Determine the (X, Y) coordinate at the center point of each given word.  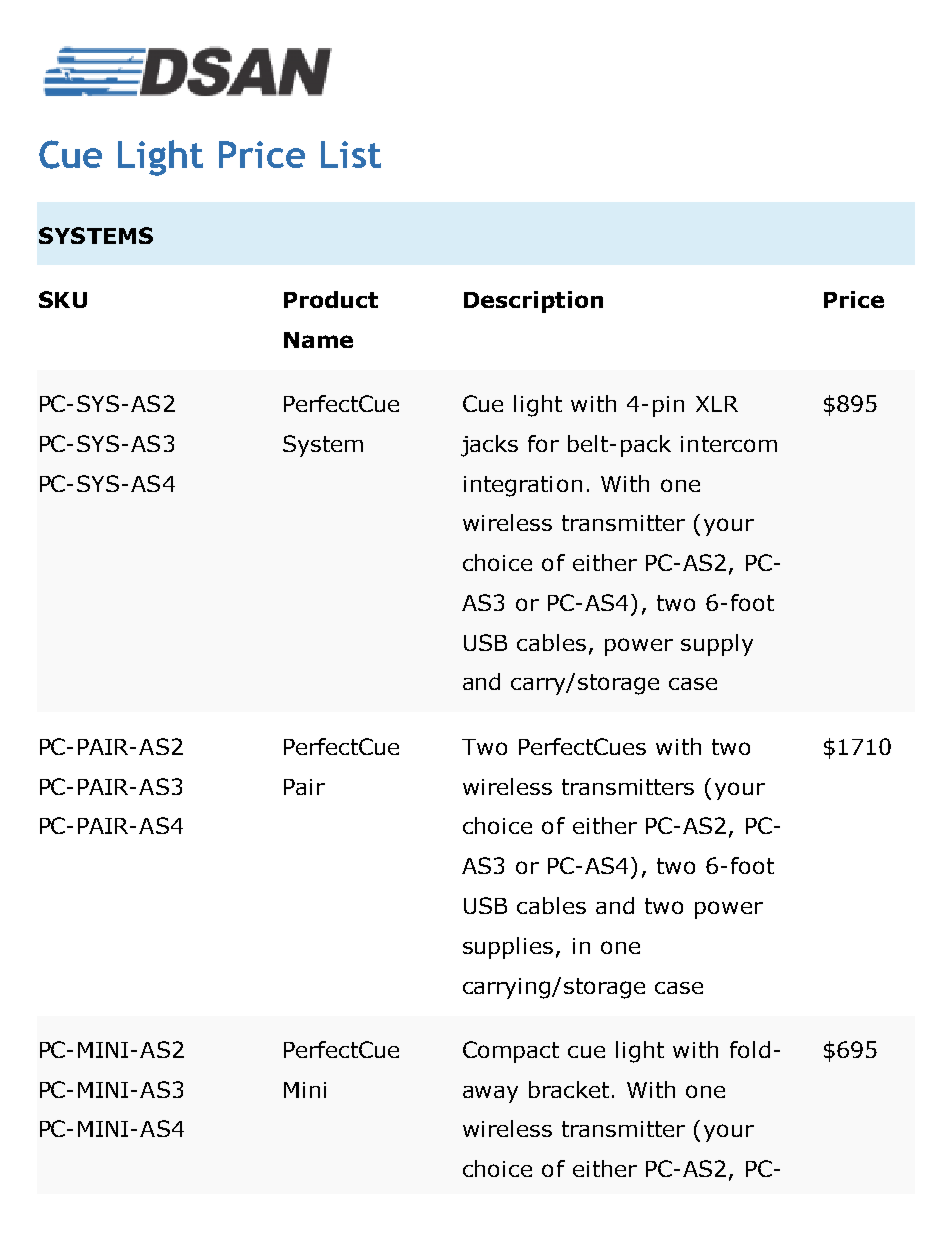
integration (523, 486)
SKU (63, 299)
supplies (508, 948)
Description (533, 302)
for (543, 443)
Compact (511, 1052)
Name (318, 340)
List (351, 154)
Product (331, 299)
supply (717, 645)
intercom (729, 444)
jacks (489, 446)
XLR (717, 404)
